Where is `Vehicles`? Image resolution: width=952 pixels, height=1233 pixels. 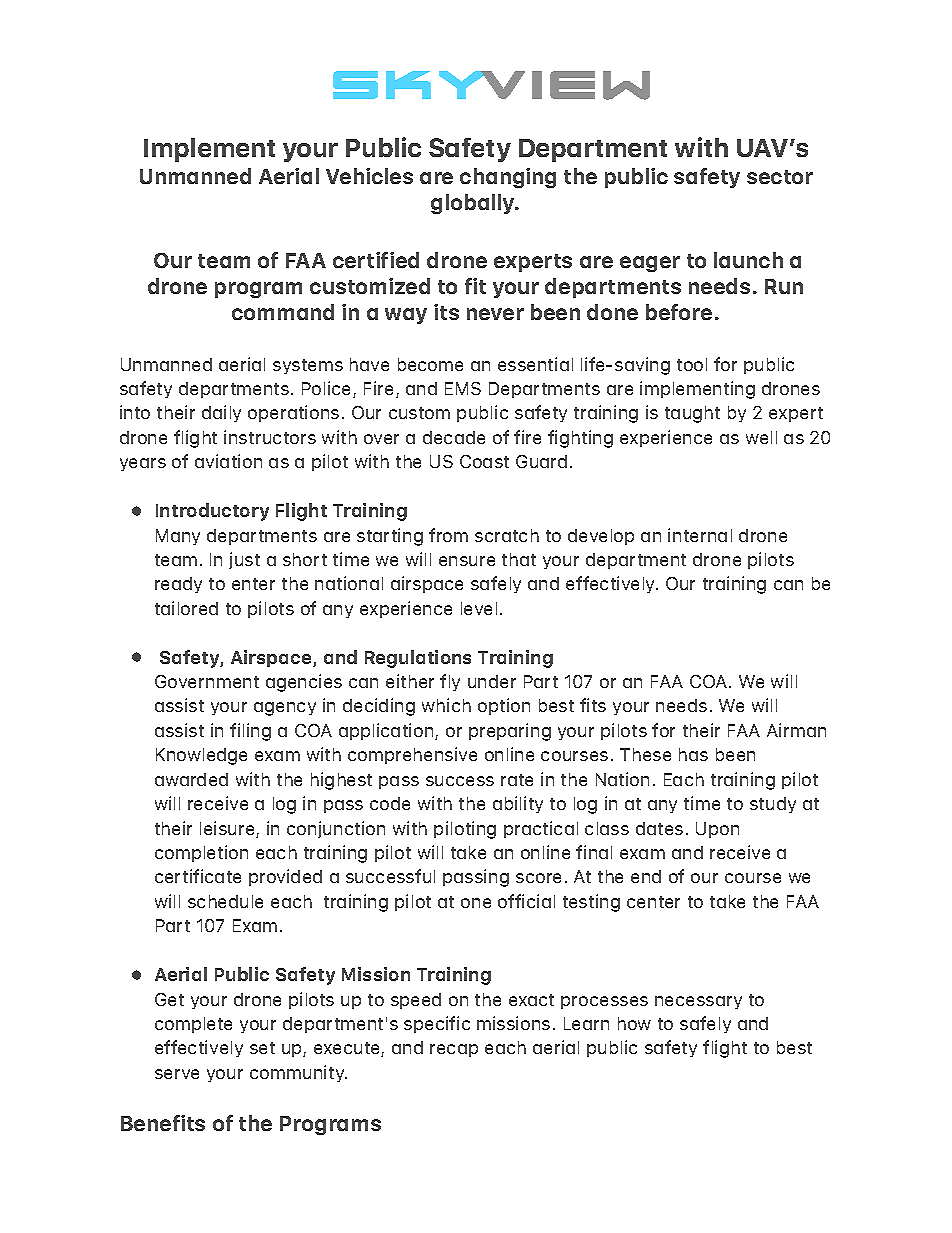 Vehicles is located at coordinates (369, 176).
